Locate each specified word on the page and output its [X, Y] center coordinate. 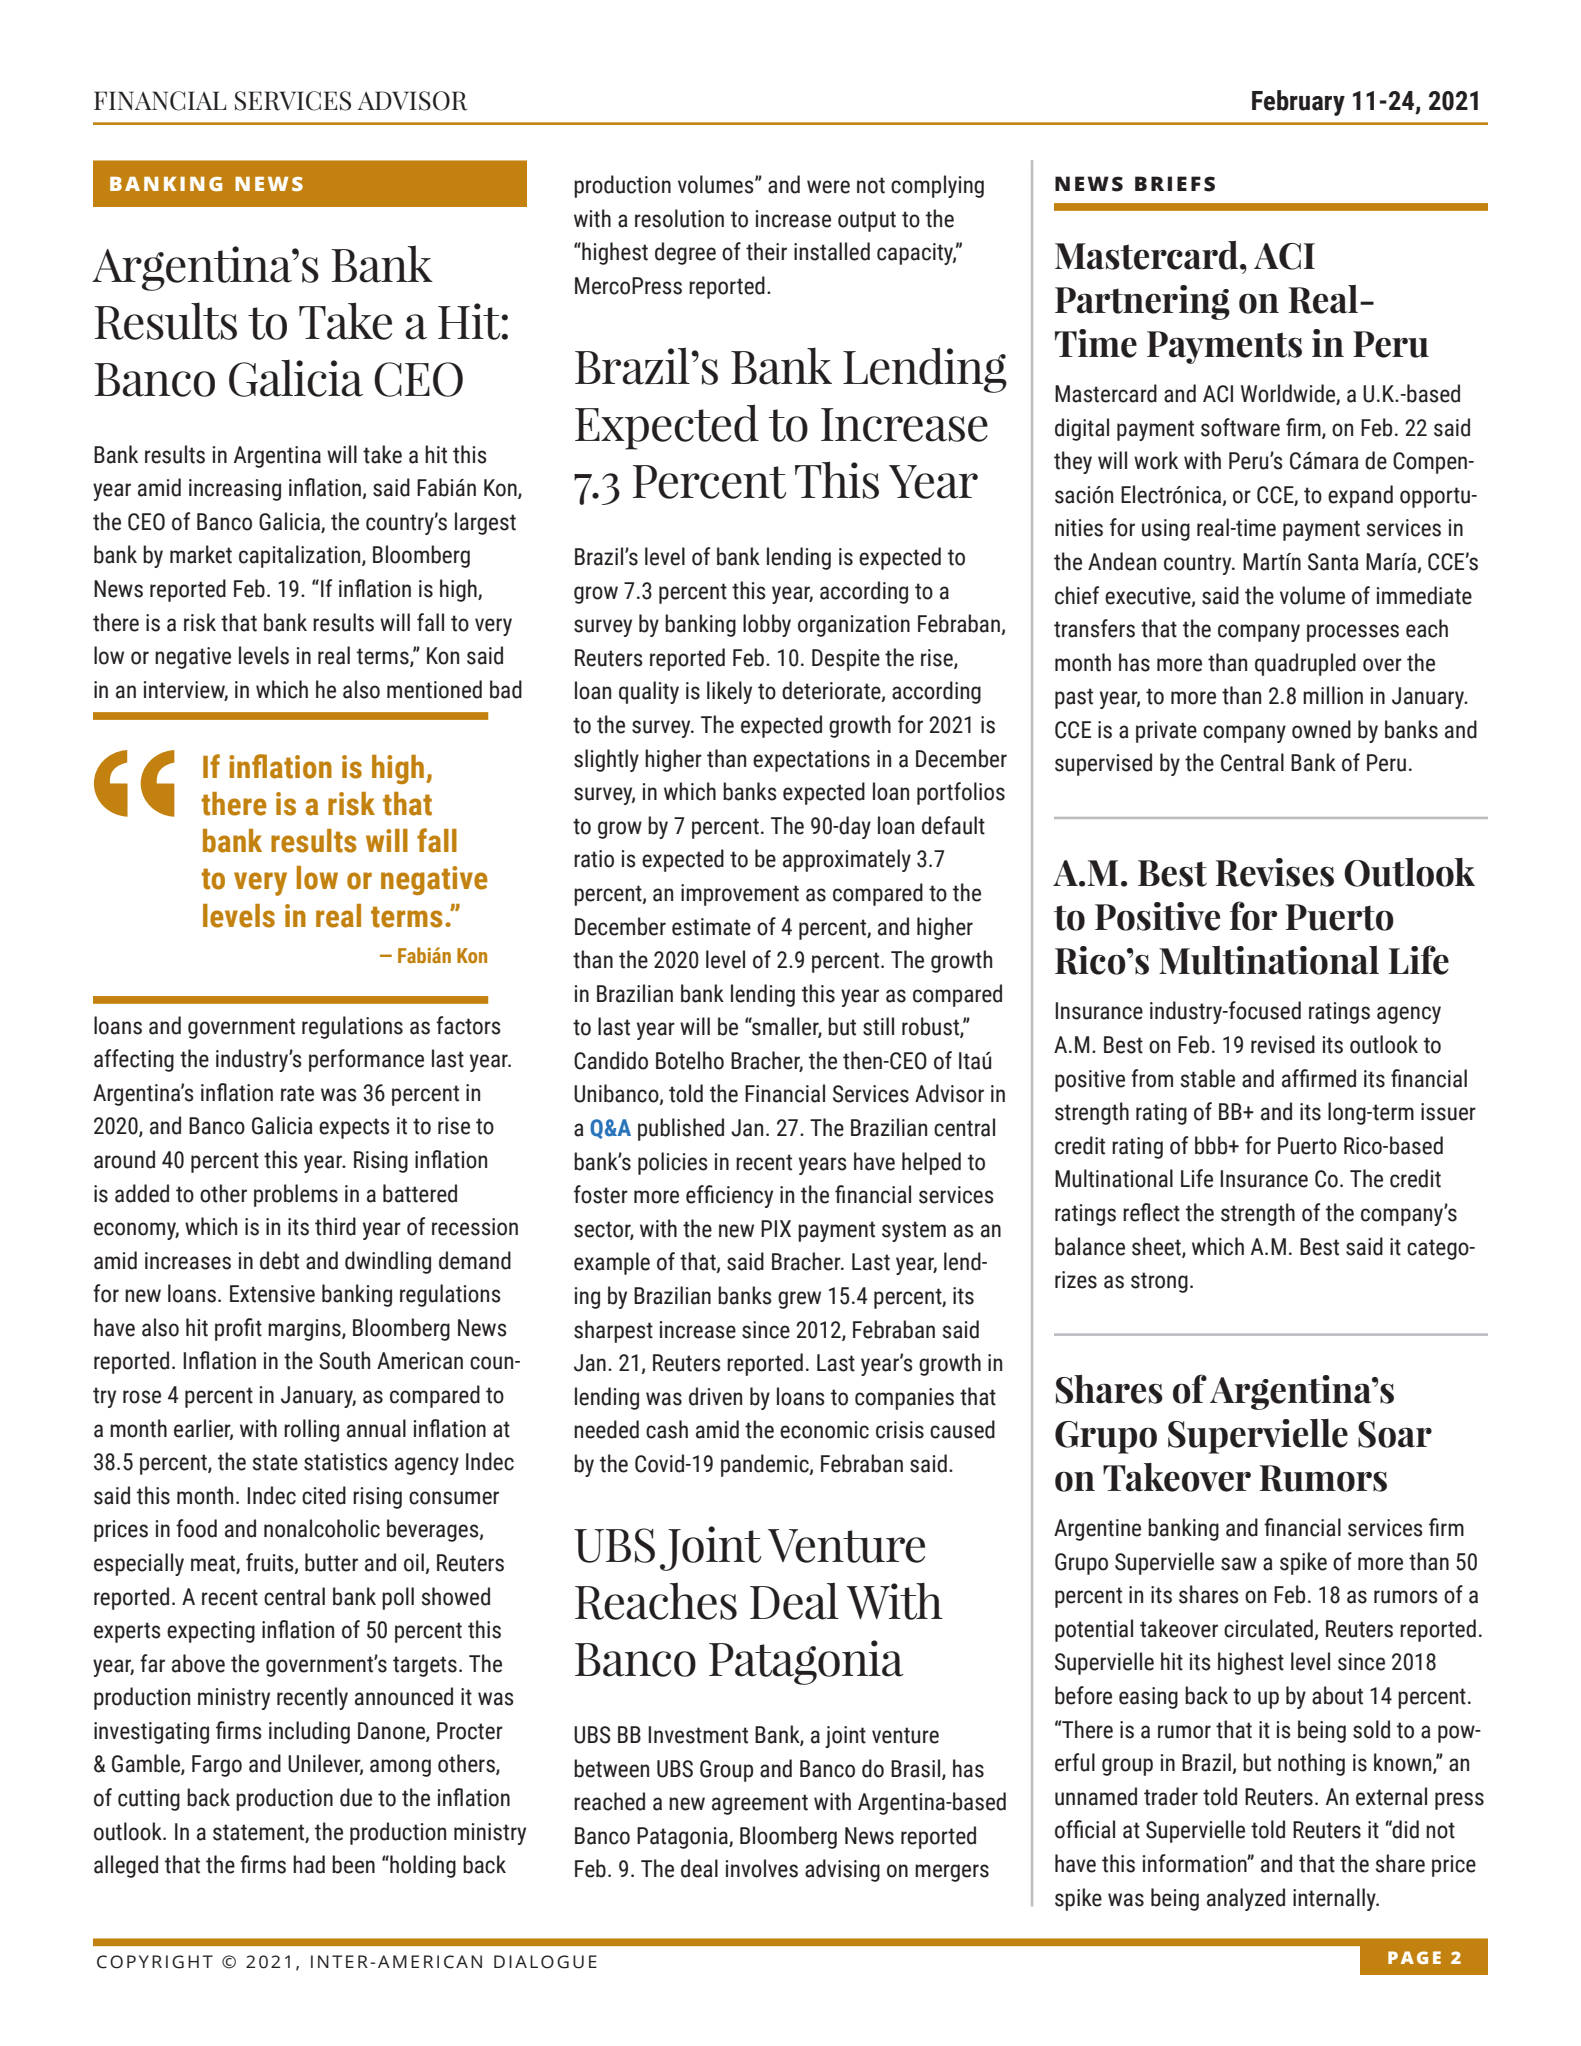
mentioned [434, 689]
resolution [679, 218]
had [309, 1864]
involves [762, 1868]
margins [305, 1330]
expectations [811, 761]
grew [799, 1300]
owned [1321, 729]
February [1298, 103]
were [828, 187]
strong [1159, 1282]
